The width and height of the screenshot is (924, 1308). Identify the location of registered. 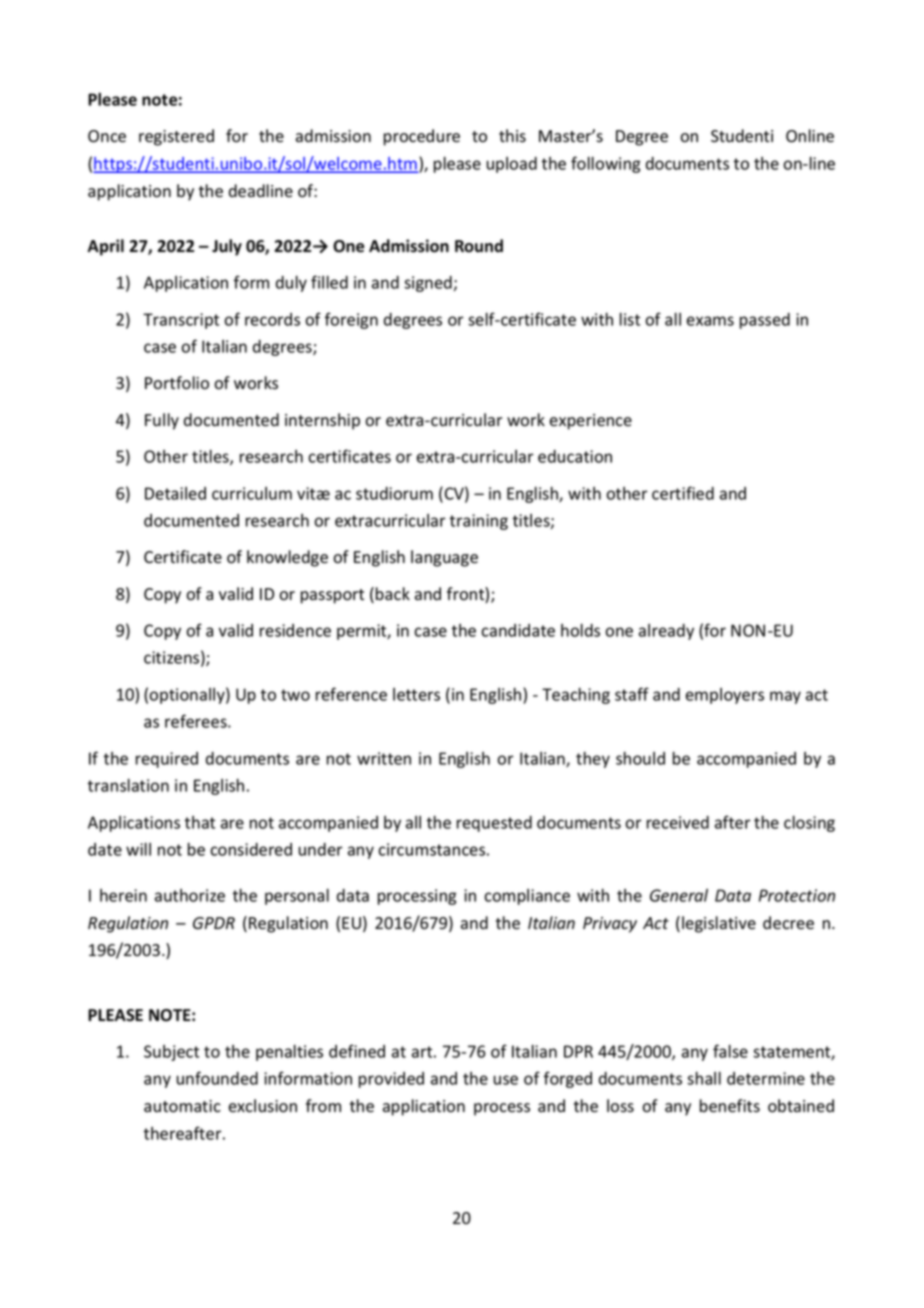
(176, 137).
